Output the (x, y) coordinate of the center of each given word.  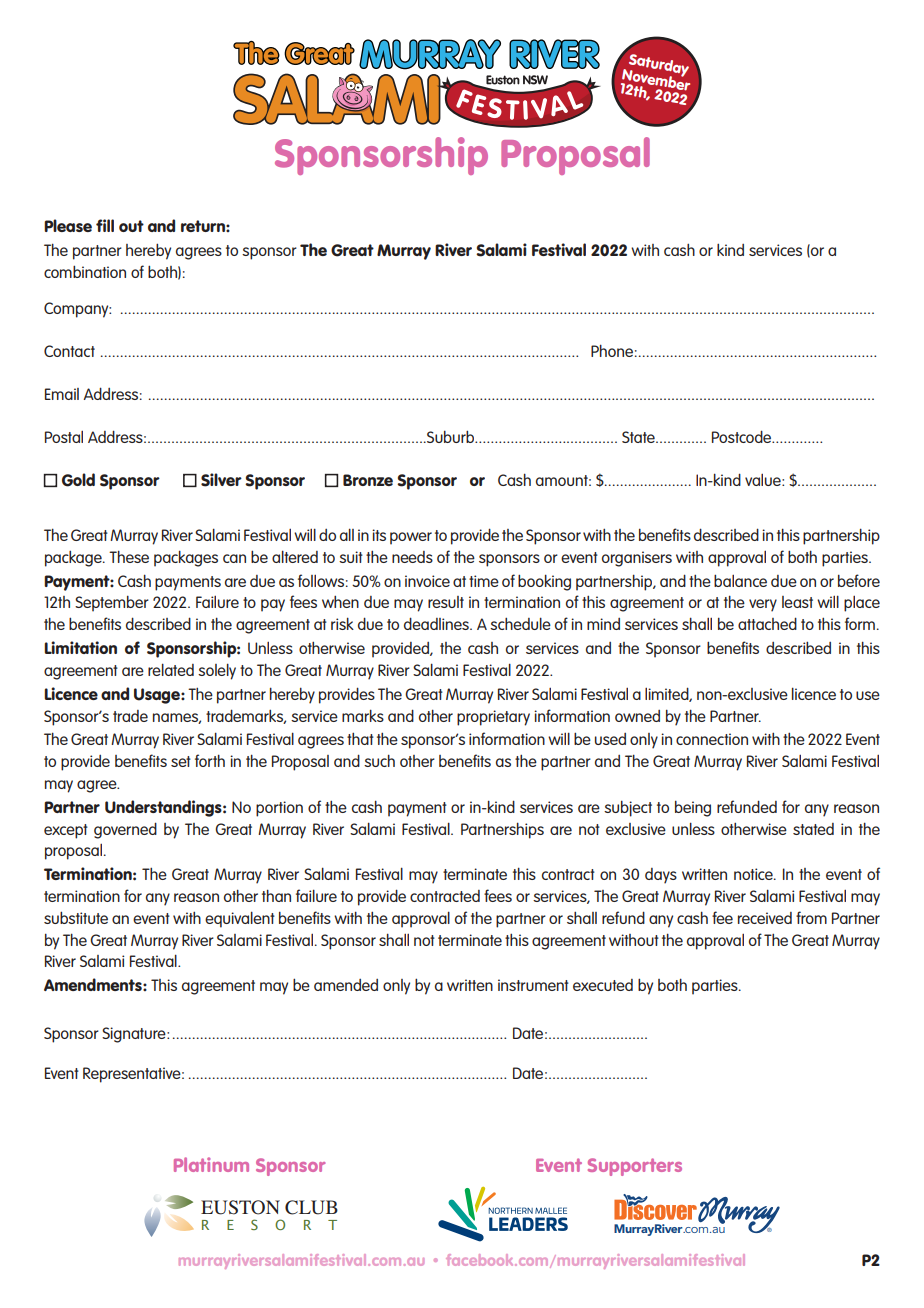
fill (105, 225)
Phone (612, 350)
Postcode (743, 436)
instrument (533, 985)
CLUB (311, 1207)
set (181, 761)
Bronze (368, 480)
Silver (221, 480)
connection (712, 739)
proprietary (493, 718)
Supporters (635, 1167)
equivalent (240, 919)
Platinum (211, 1164)
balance (740, 580)
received (765, 918)
